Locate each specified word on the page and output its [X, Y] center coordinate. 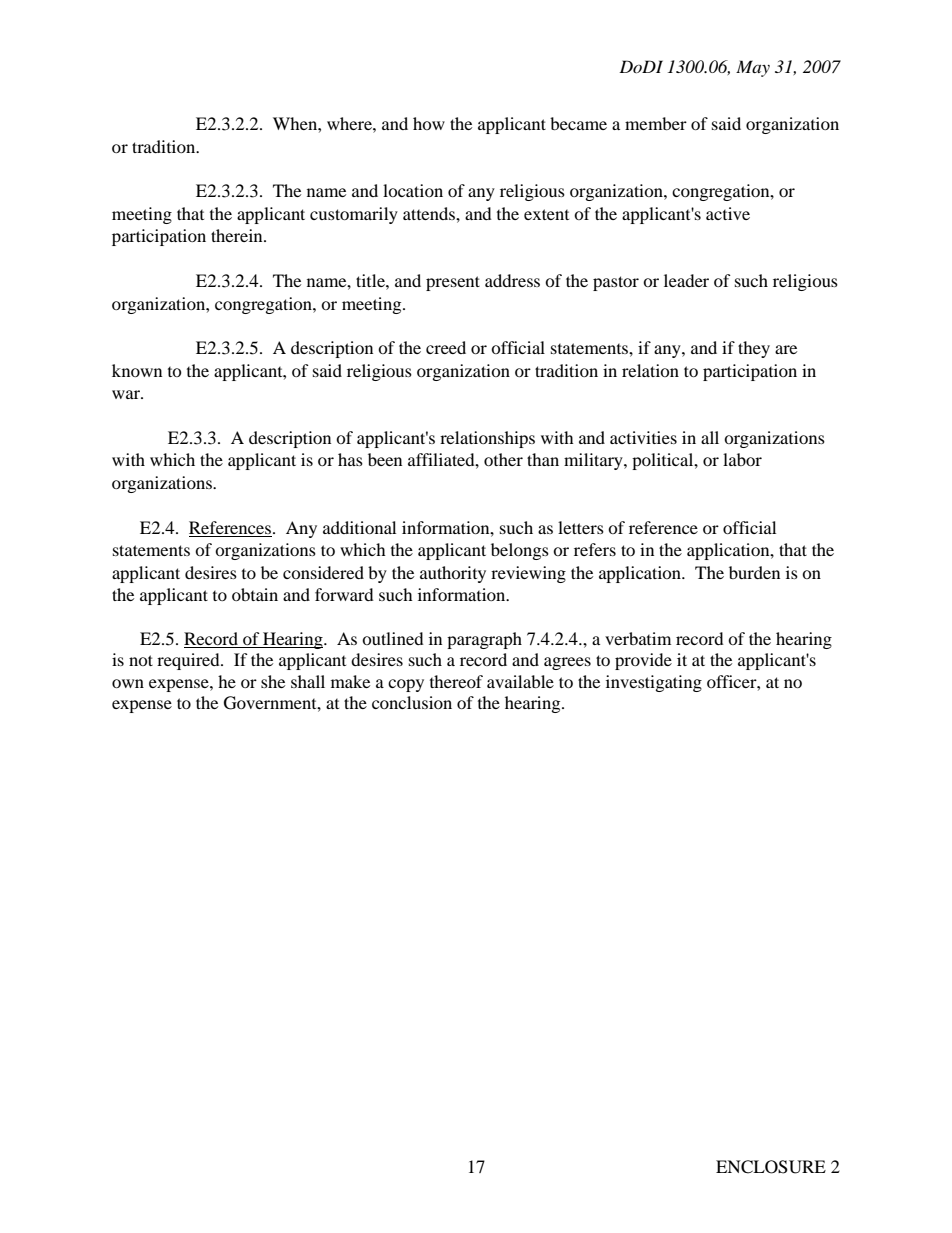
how [429, 123]
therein [238, 235]
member [656, 123]
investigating [654, 683]
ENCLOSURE [771, 1167]
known [137, 370]
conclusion [412, 702]
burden [754, 572]
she [273, 681]
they [754, 349]
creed [446, 347]
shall [308, 681]
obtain [255, 594]
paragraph [484, 640]
